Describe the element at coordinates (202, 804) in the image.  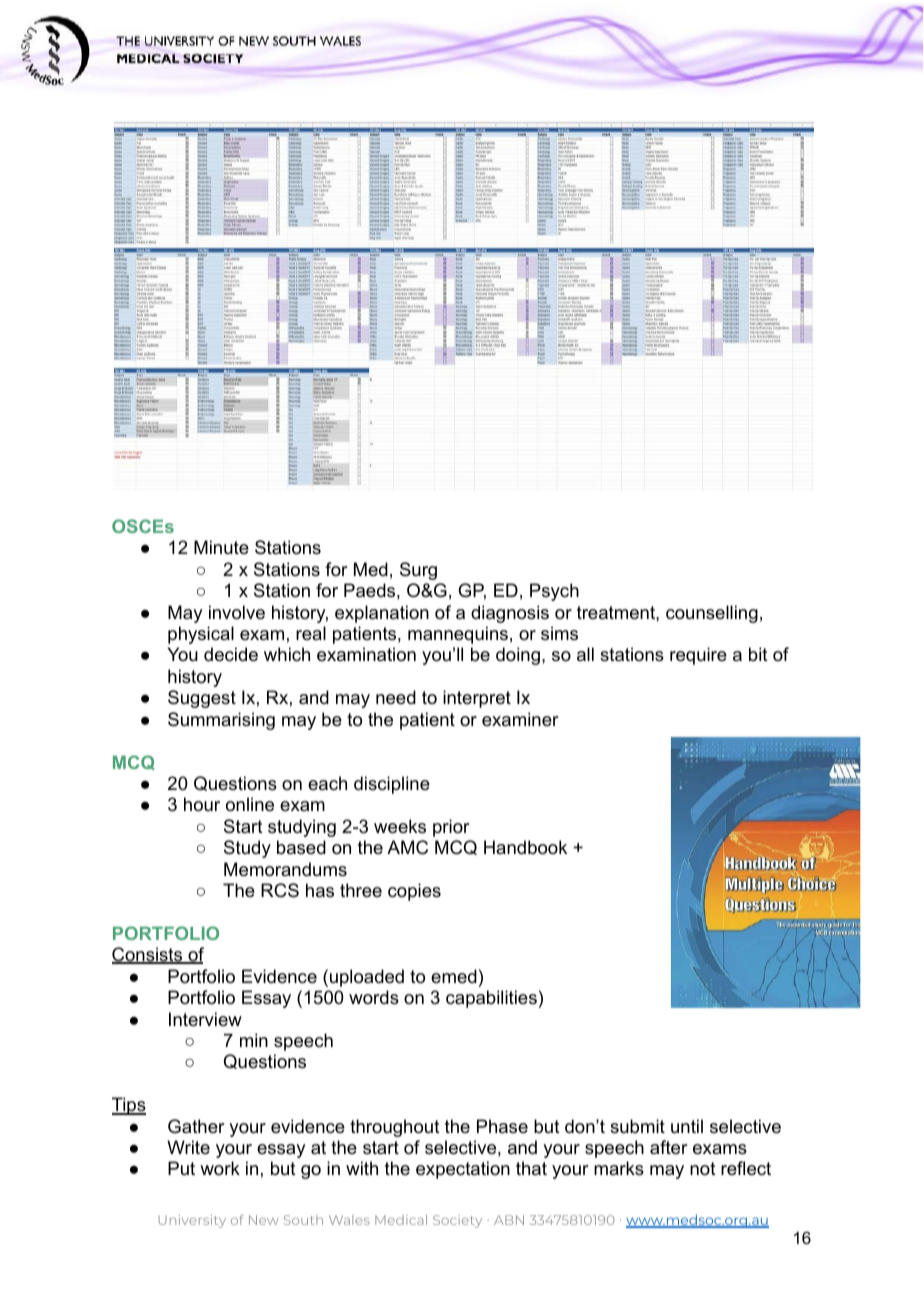
I see `hour` at that location.
